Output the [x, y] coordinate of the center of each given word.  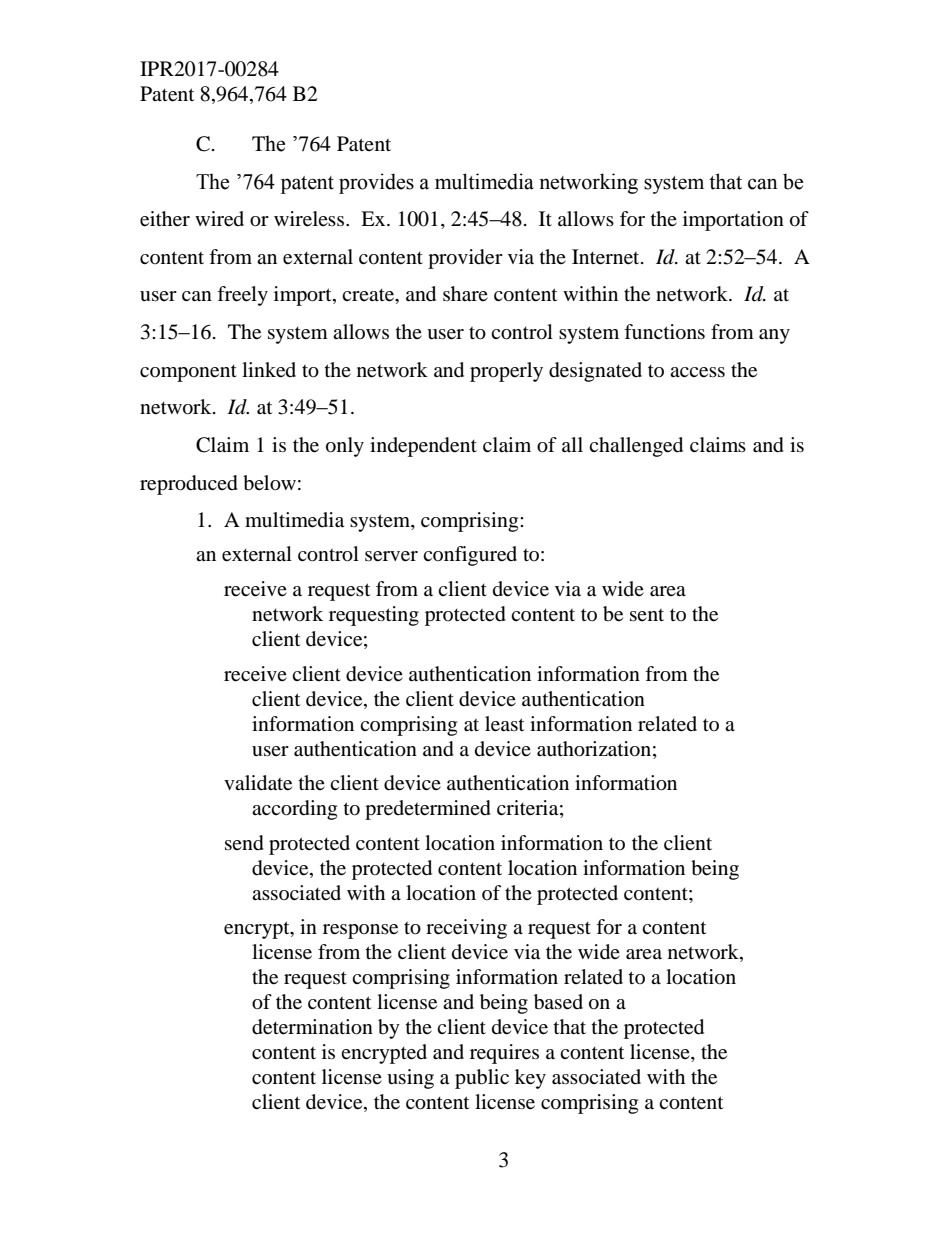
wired [219, 219]
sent [647, 615]
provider [465, 259]
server [391, 556]
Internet [607, 257]
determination [312, 1027]
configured [470, 556]
